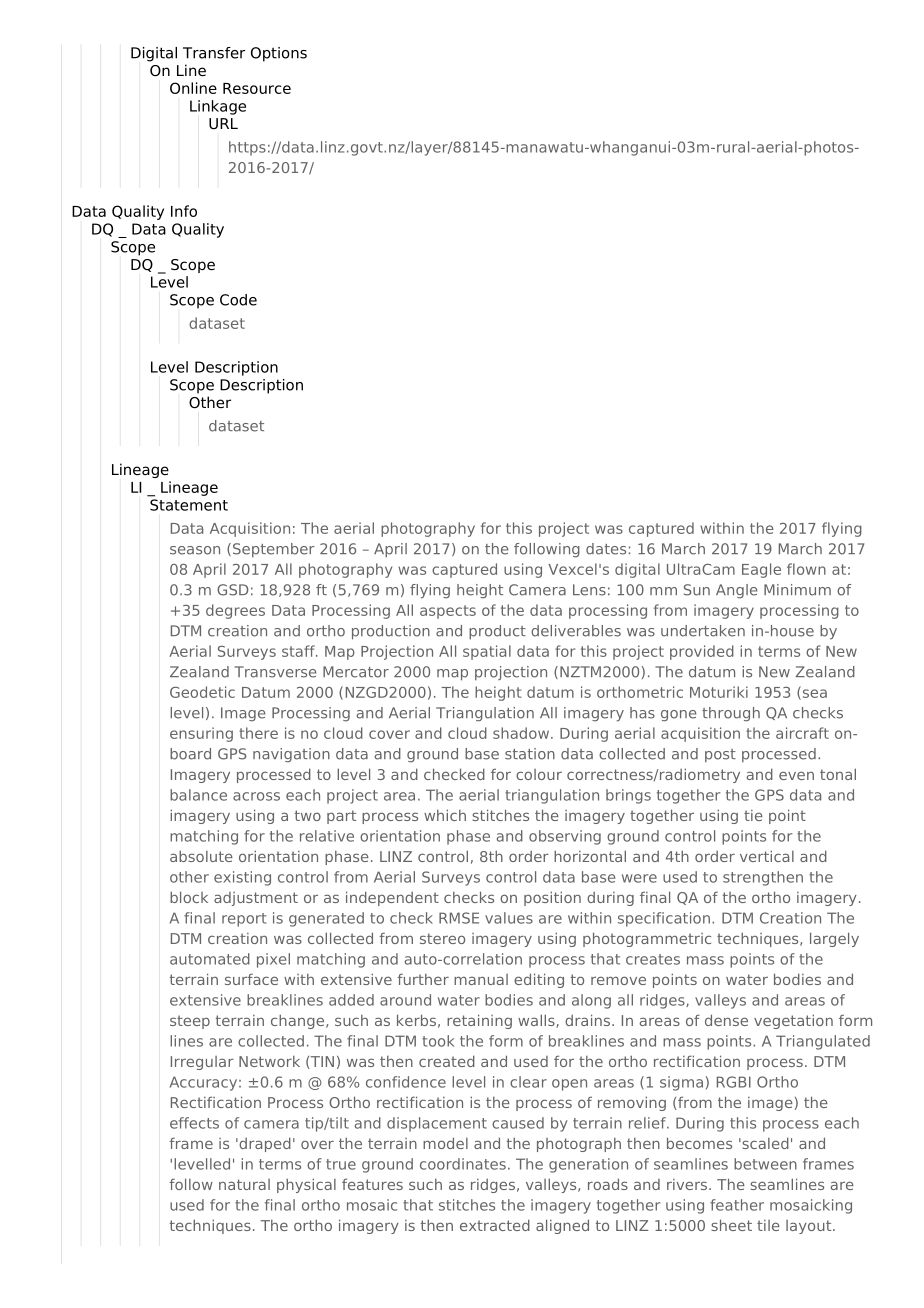  Describe the element at coordinates (279, 54) in the screenshot. I see `Options` at that location.
